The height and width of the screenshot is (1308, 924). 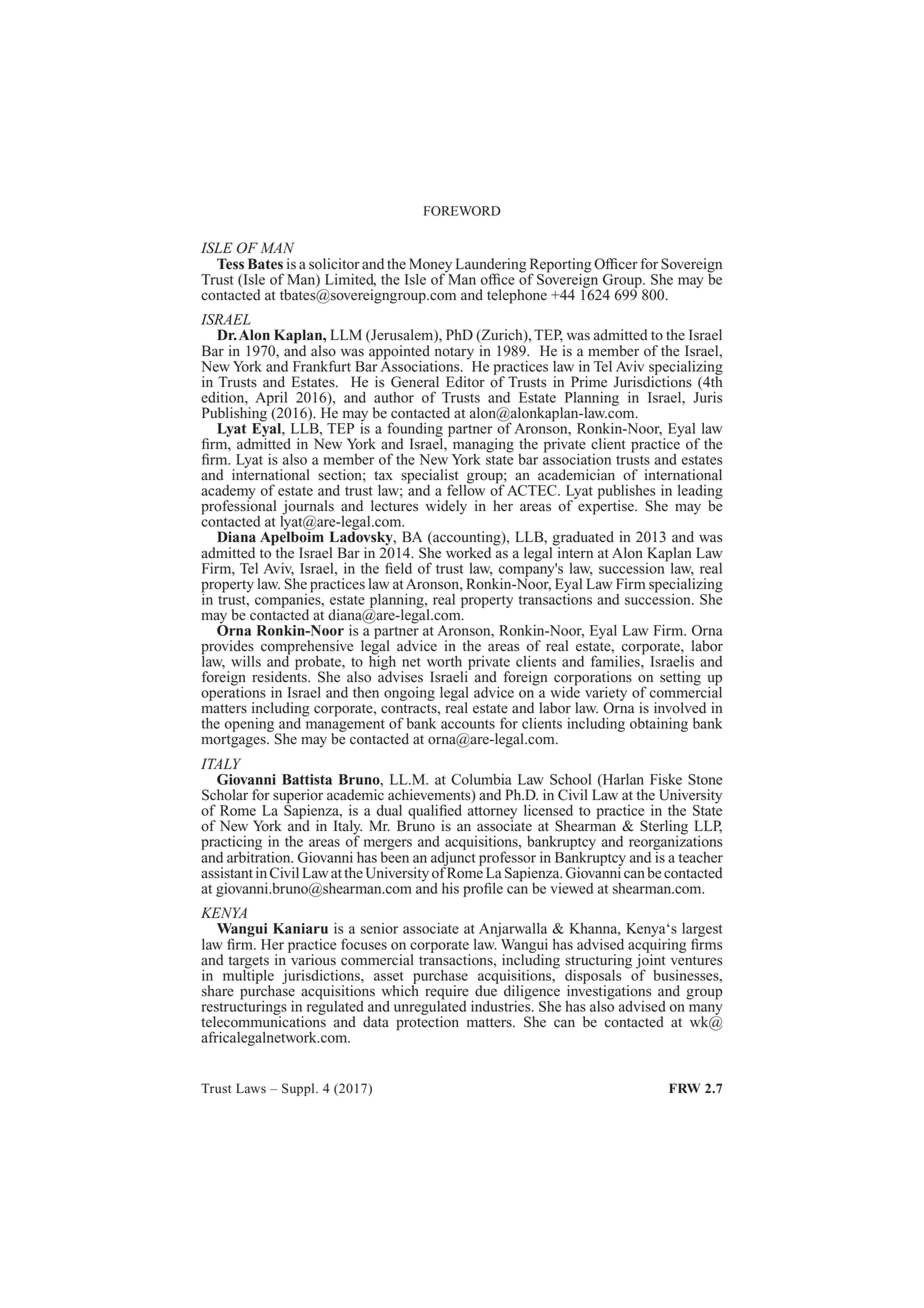 What do you see at coordinates (481, 779) in the screenshot?
I see `Columbia` at bounding box center [481, 779].
